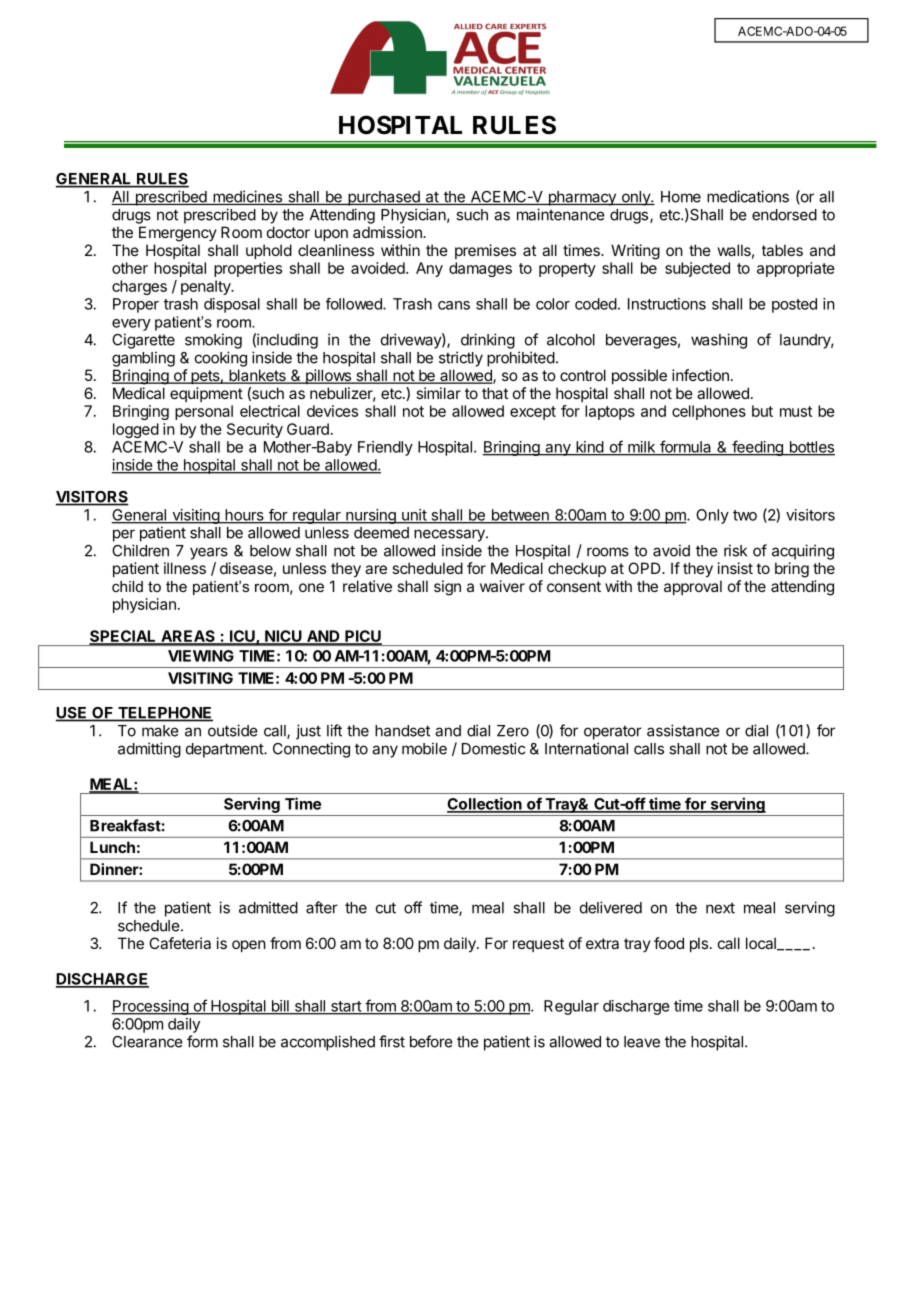 The width and height of the screenshot is (924, 1308). Describe the element at coordinates (748, 196) in the screenshot. I see `medications` at that location.
